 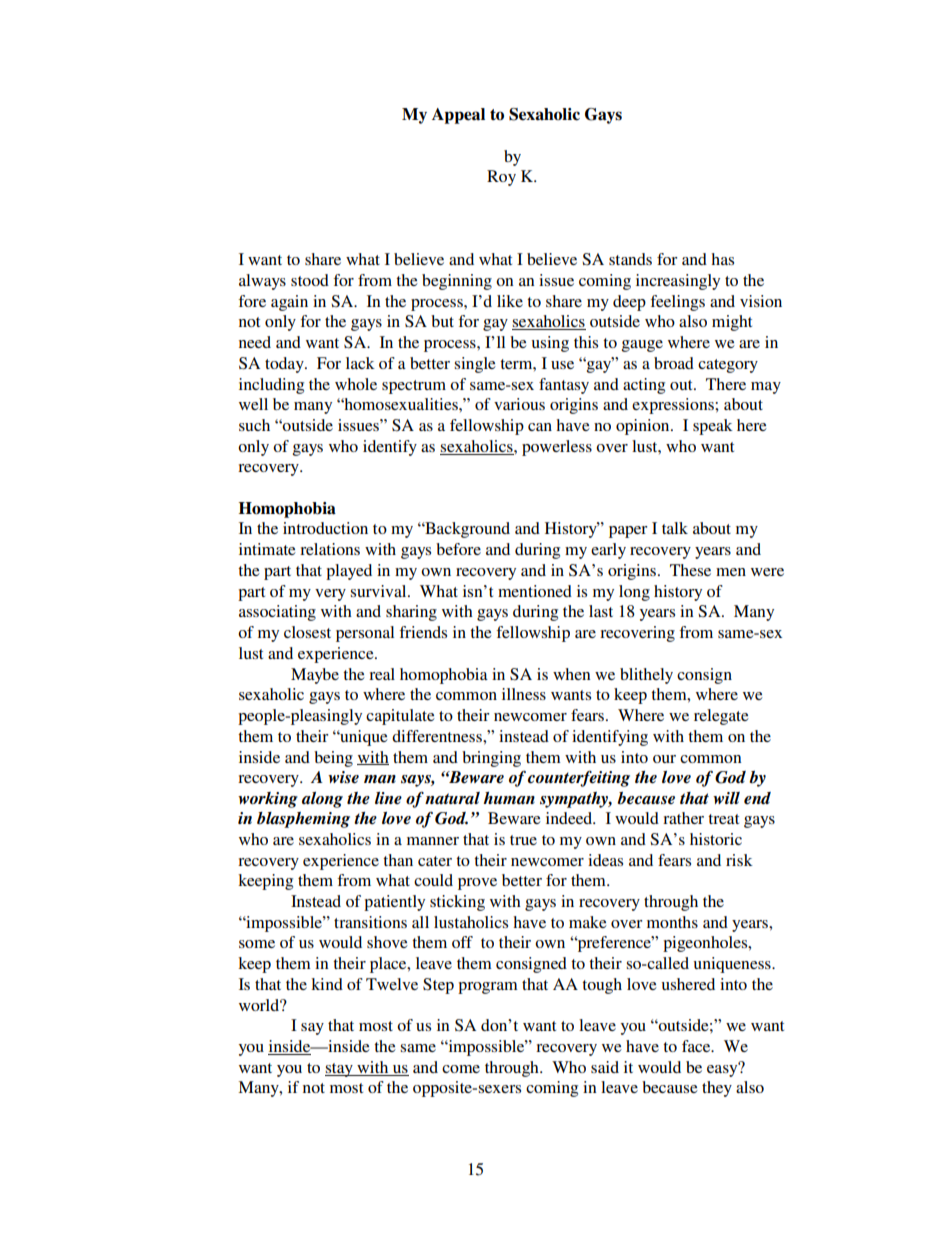 What do you see at coordinates (307, 632) in the image?
I see `closest` at bounding box center [307, 632].
